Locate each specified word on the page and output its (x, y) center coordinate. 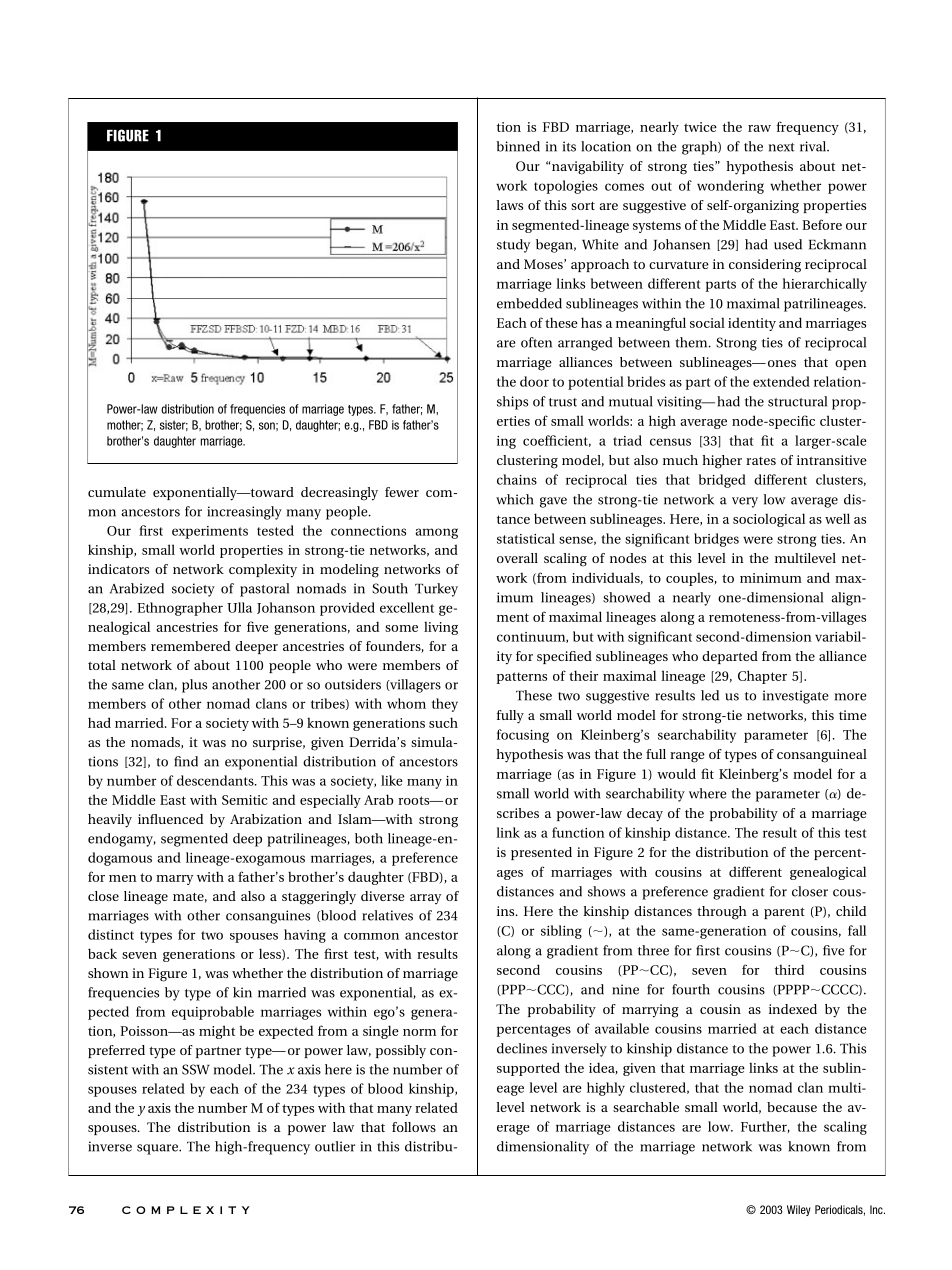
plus (194, 686)
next (782, 147)
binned (518, 146)
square (158, 1149)
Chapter (762, 677)
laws (509, 205)
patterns (522, 678)
